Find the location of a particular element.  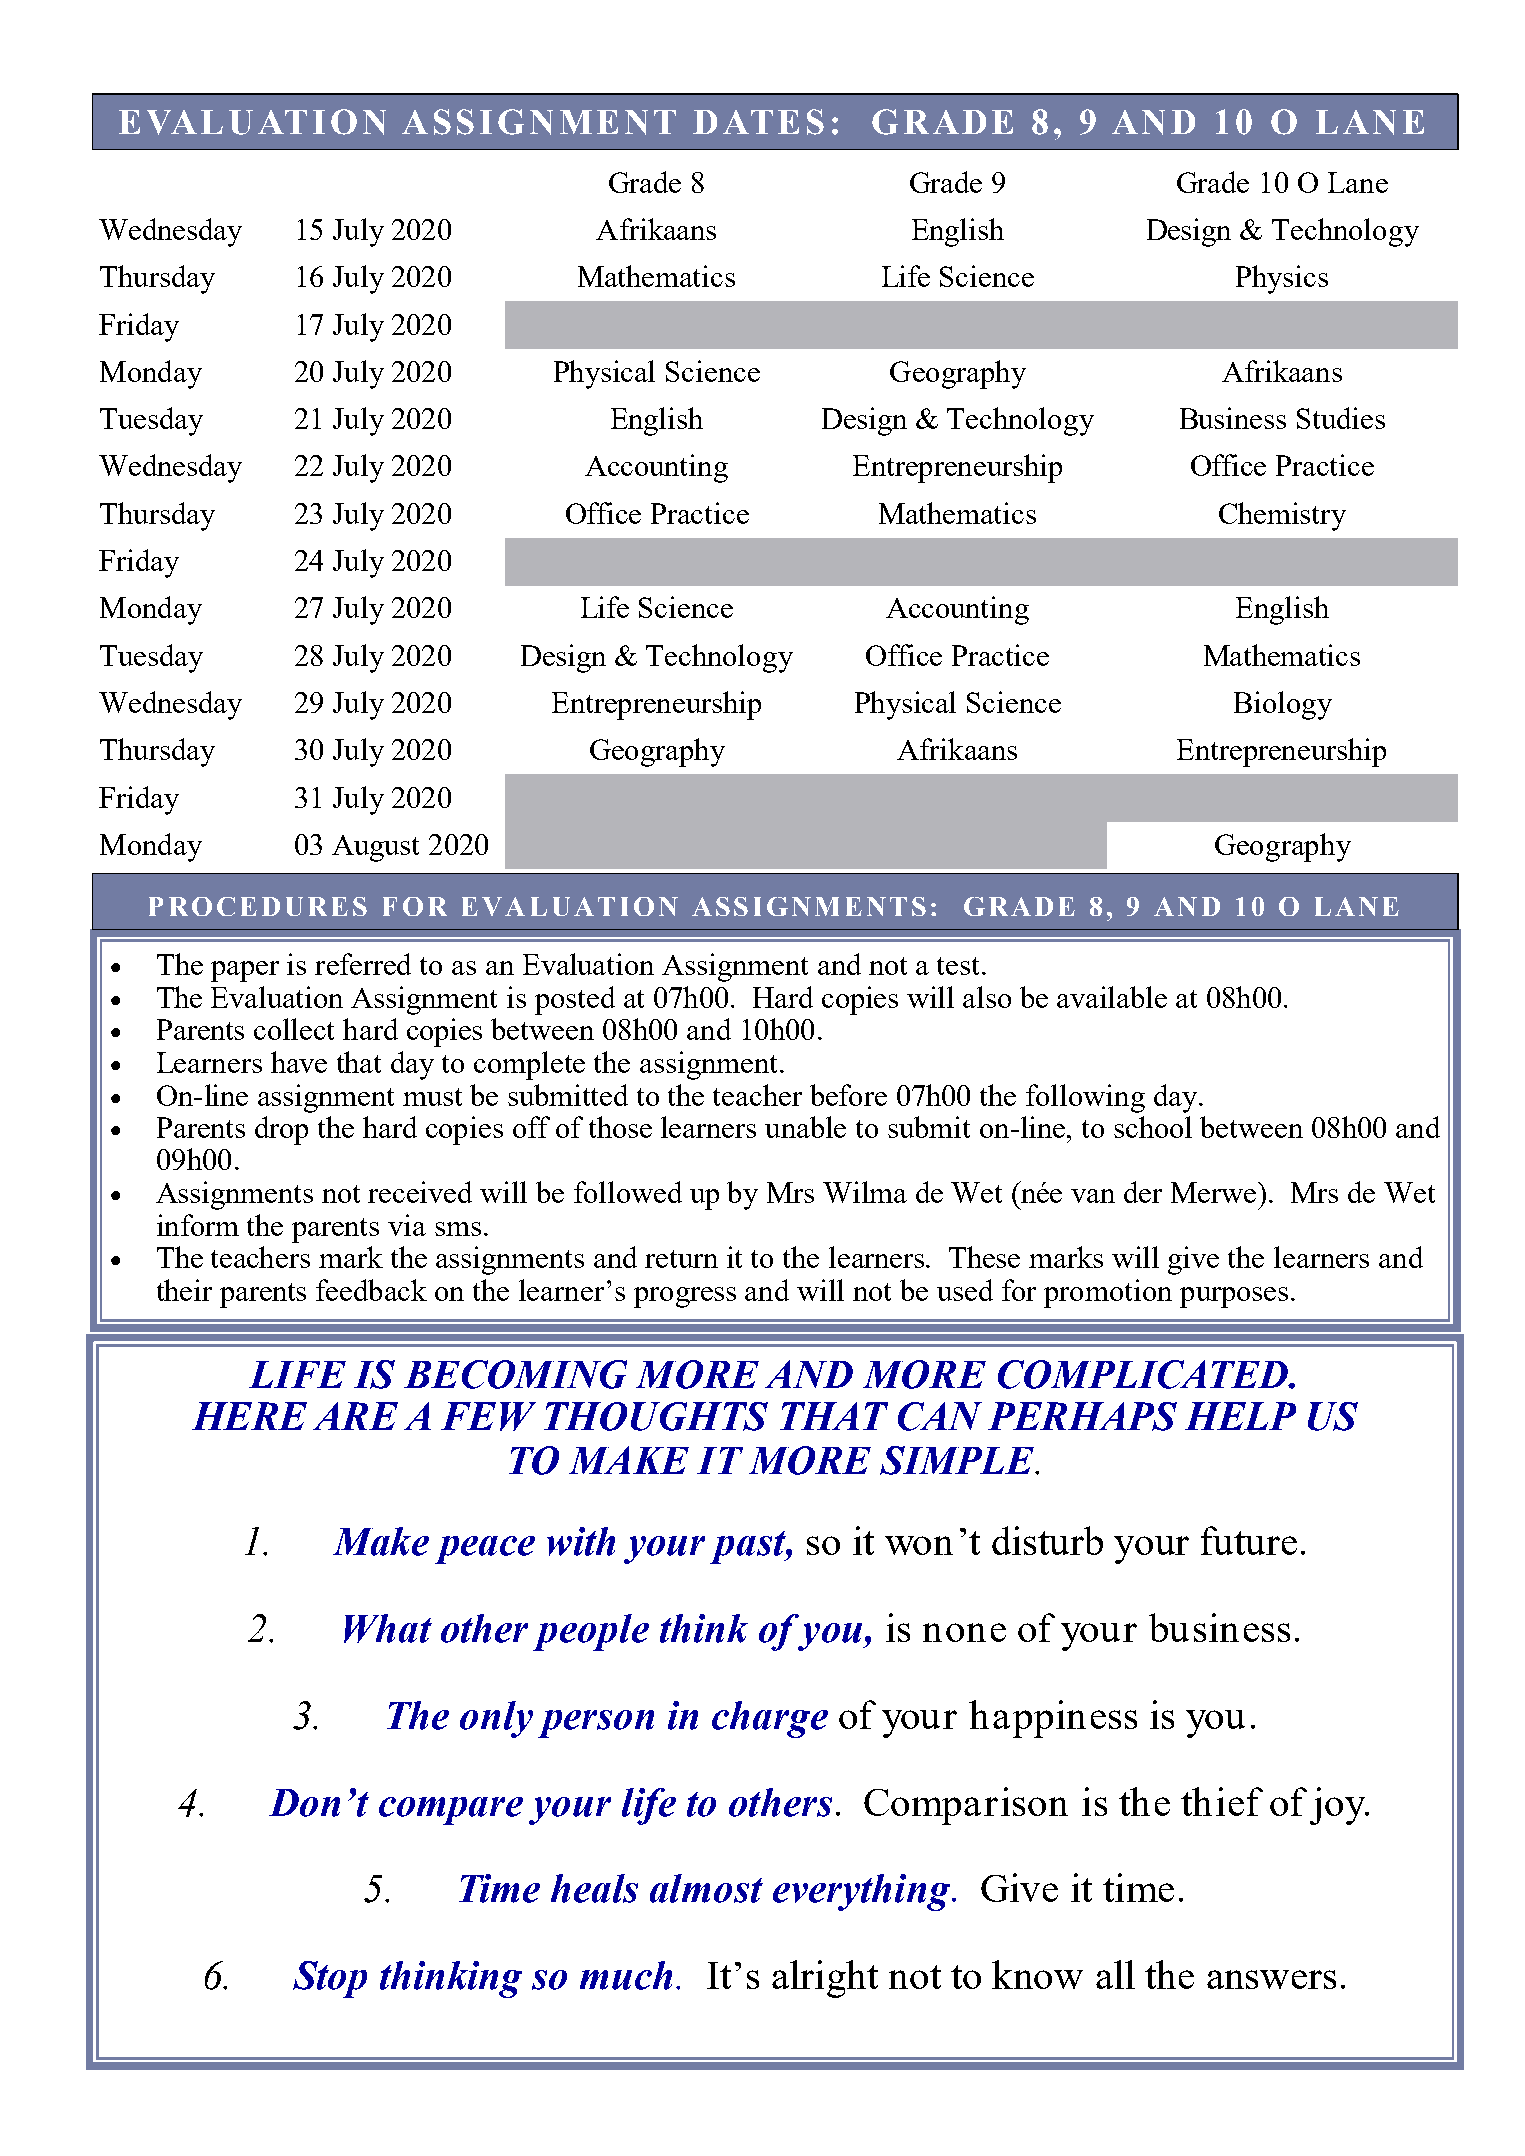

Physics is located at coordinates (1282, 279).
